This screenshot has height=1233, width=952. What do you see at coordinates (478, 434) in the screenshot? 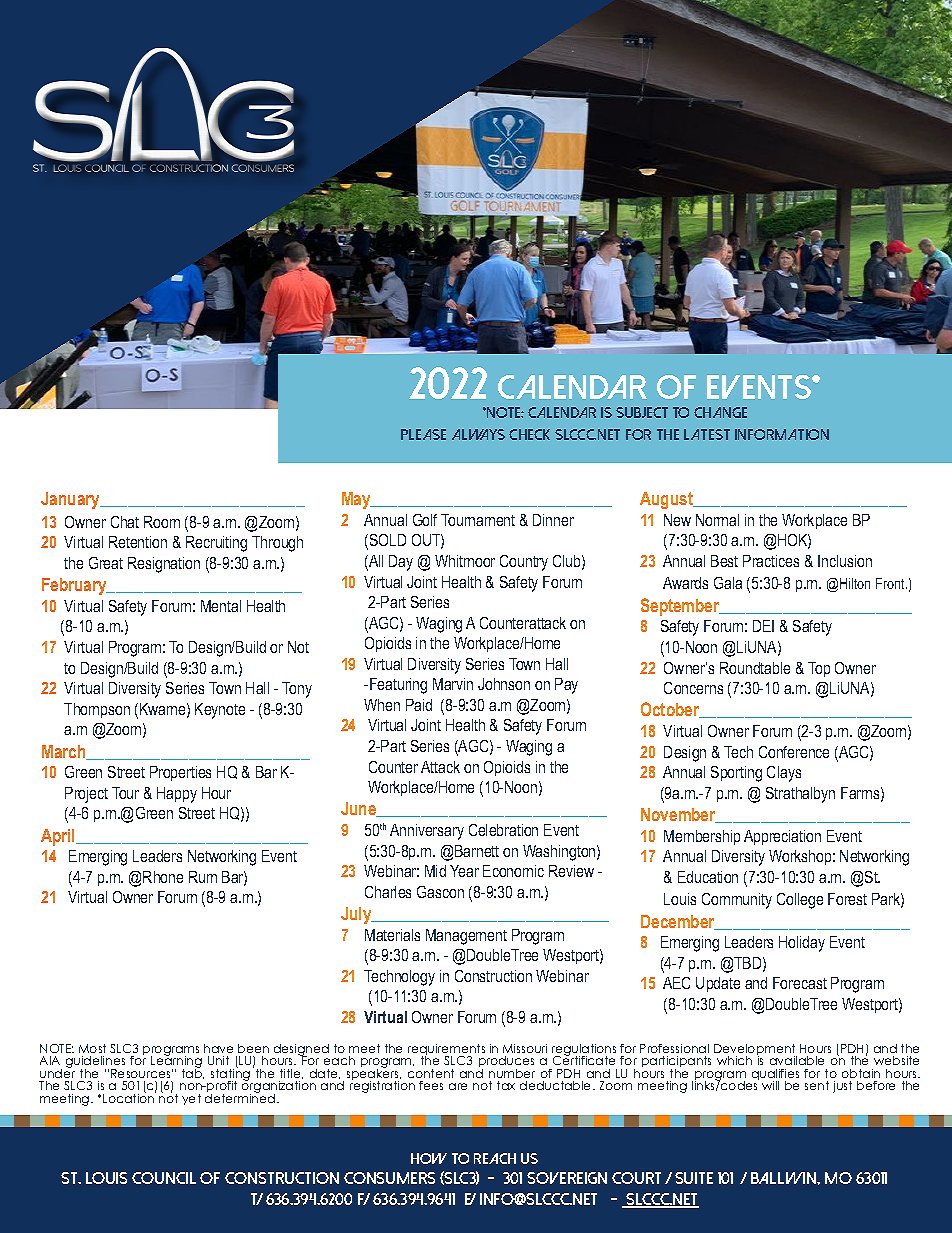
I see `always` at bounding box center [478, 434].
